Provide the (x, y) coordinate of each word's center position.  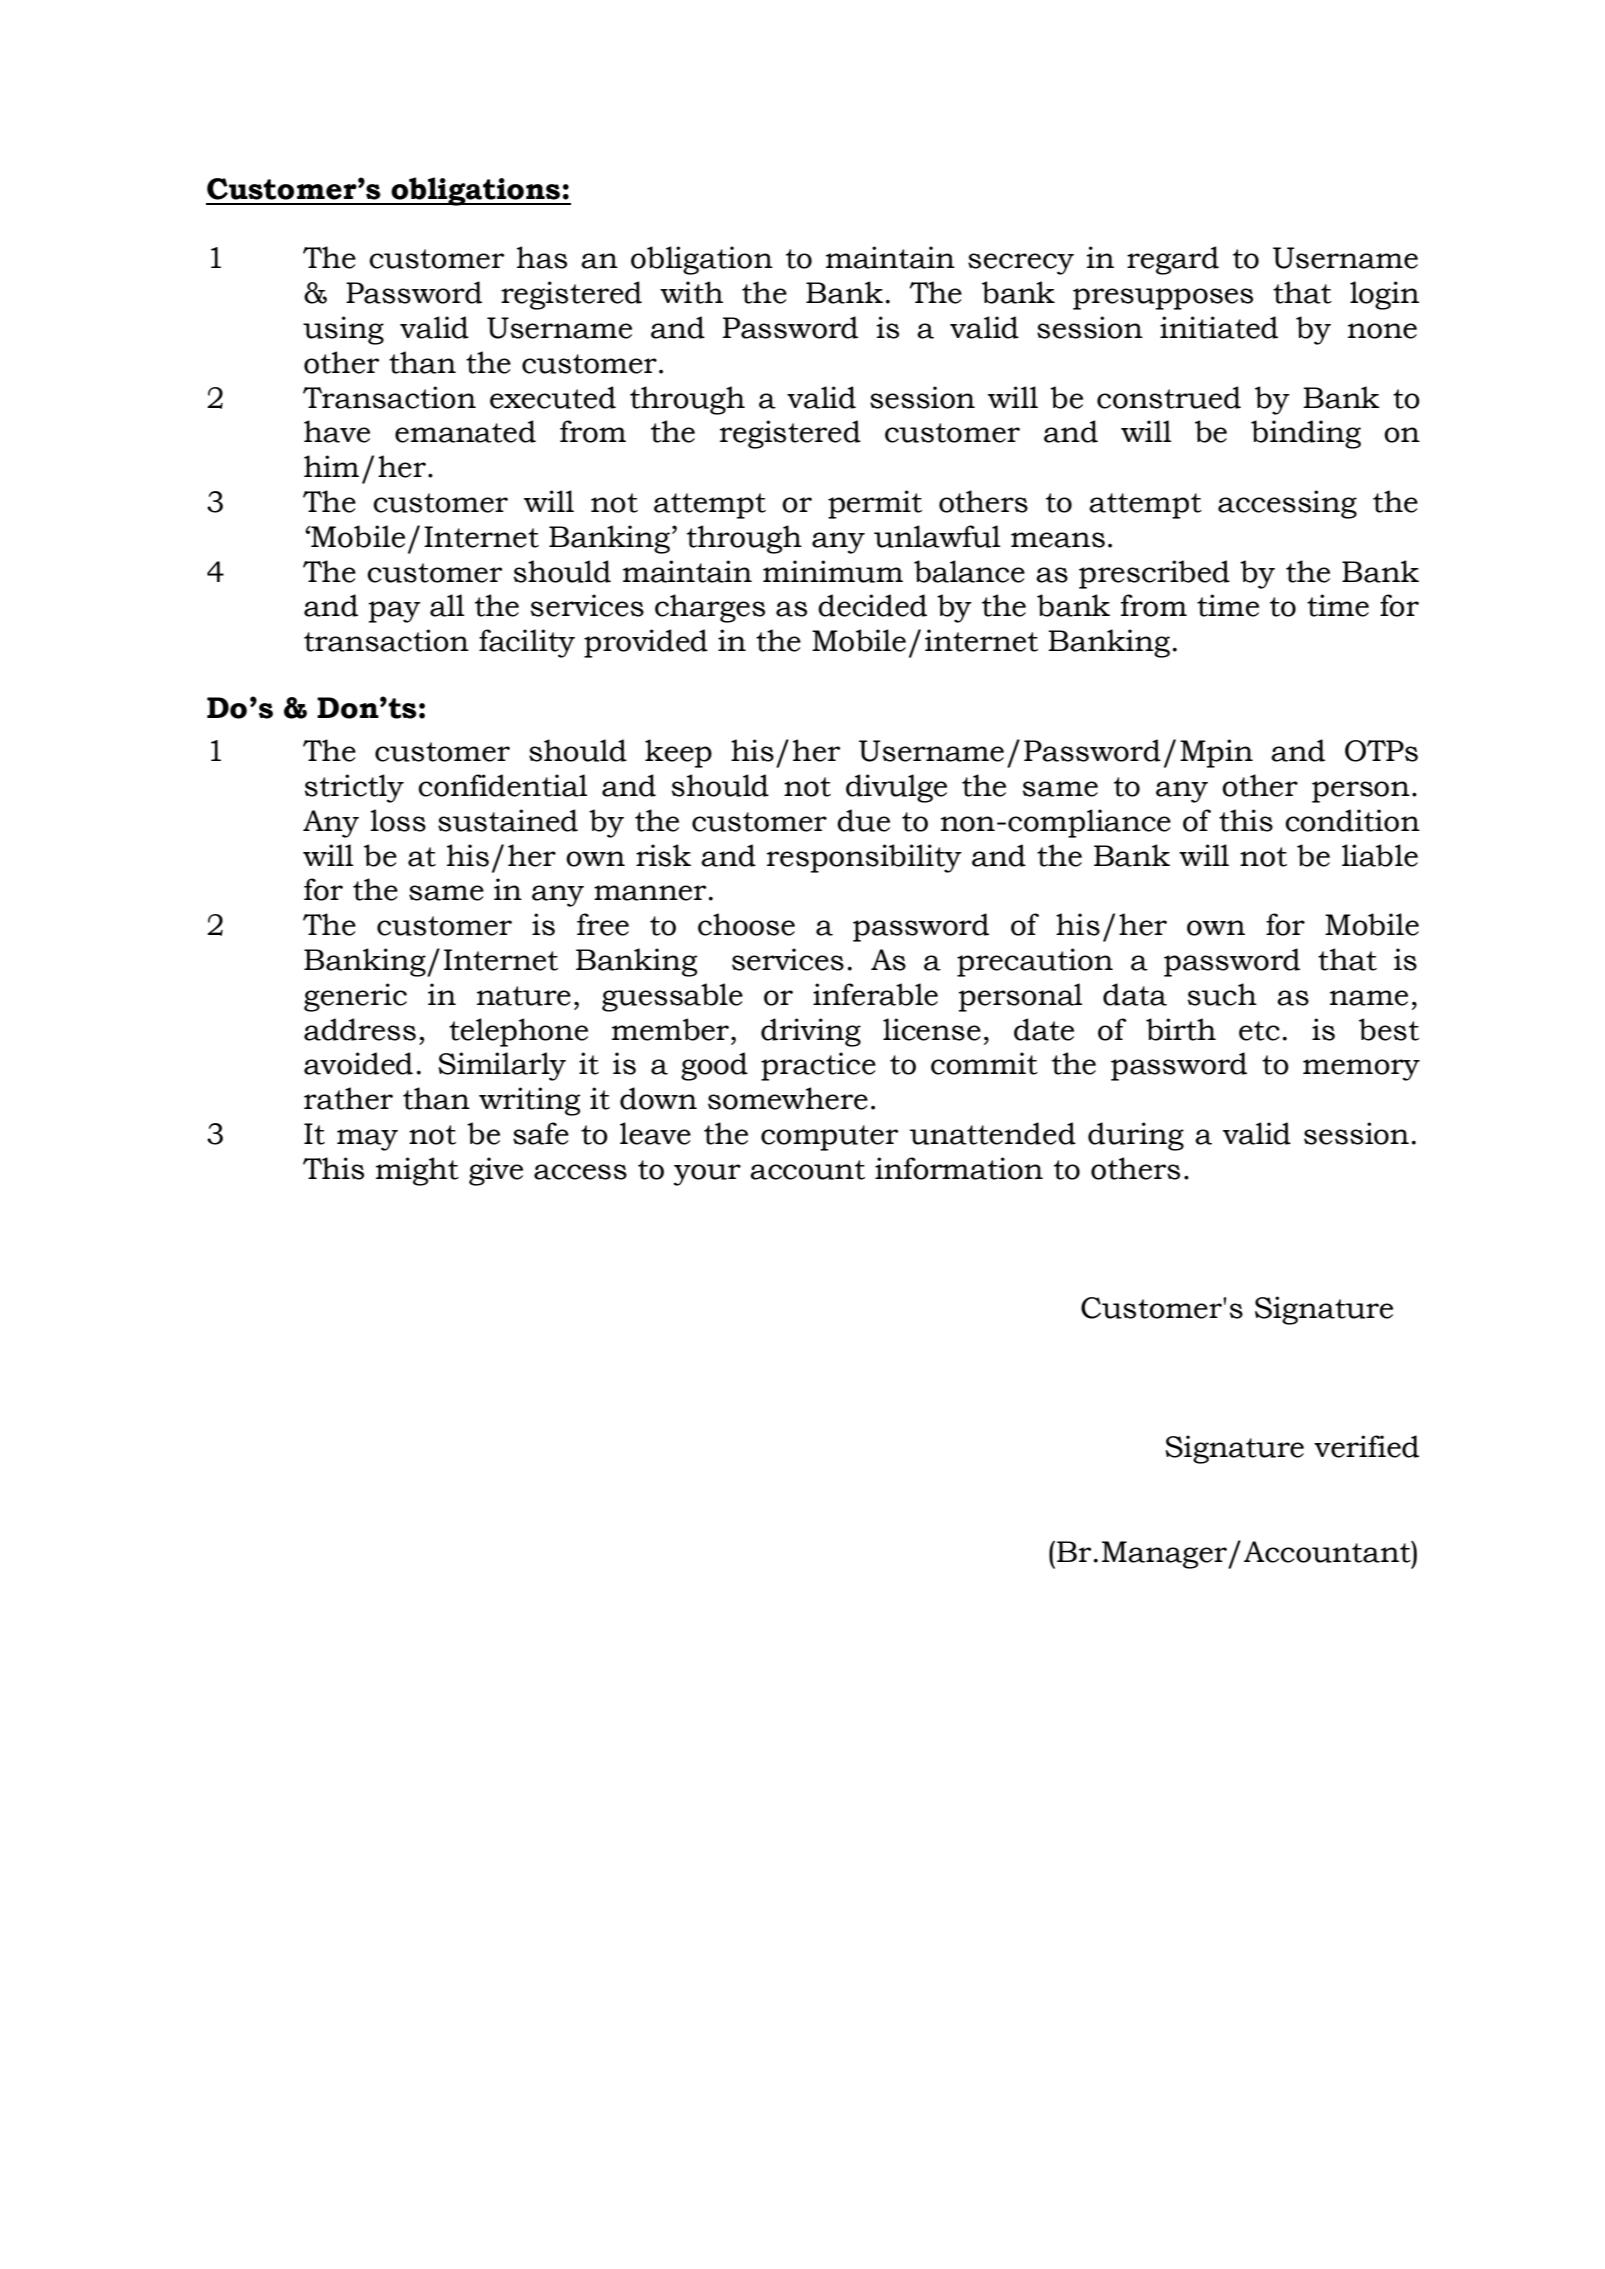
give (496, 1171)
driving (811, 1032)
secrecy (1021, 264)
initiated (1219, 327)
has (542, 257)
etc (1259, 1031)
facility (527, 643)
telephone (518, 1032)
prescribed (1154, 574)
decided (872, 605)
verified (1366, 1446)
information (959, 1168)
